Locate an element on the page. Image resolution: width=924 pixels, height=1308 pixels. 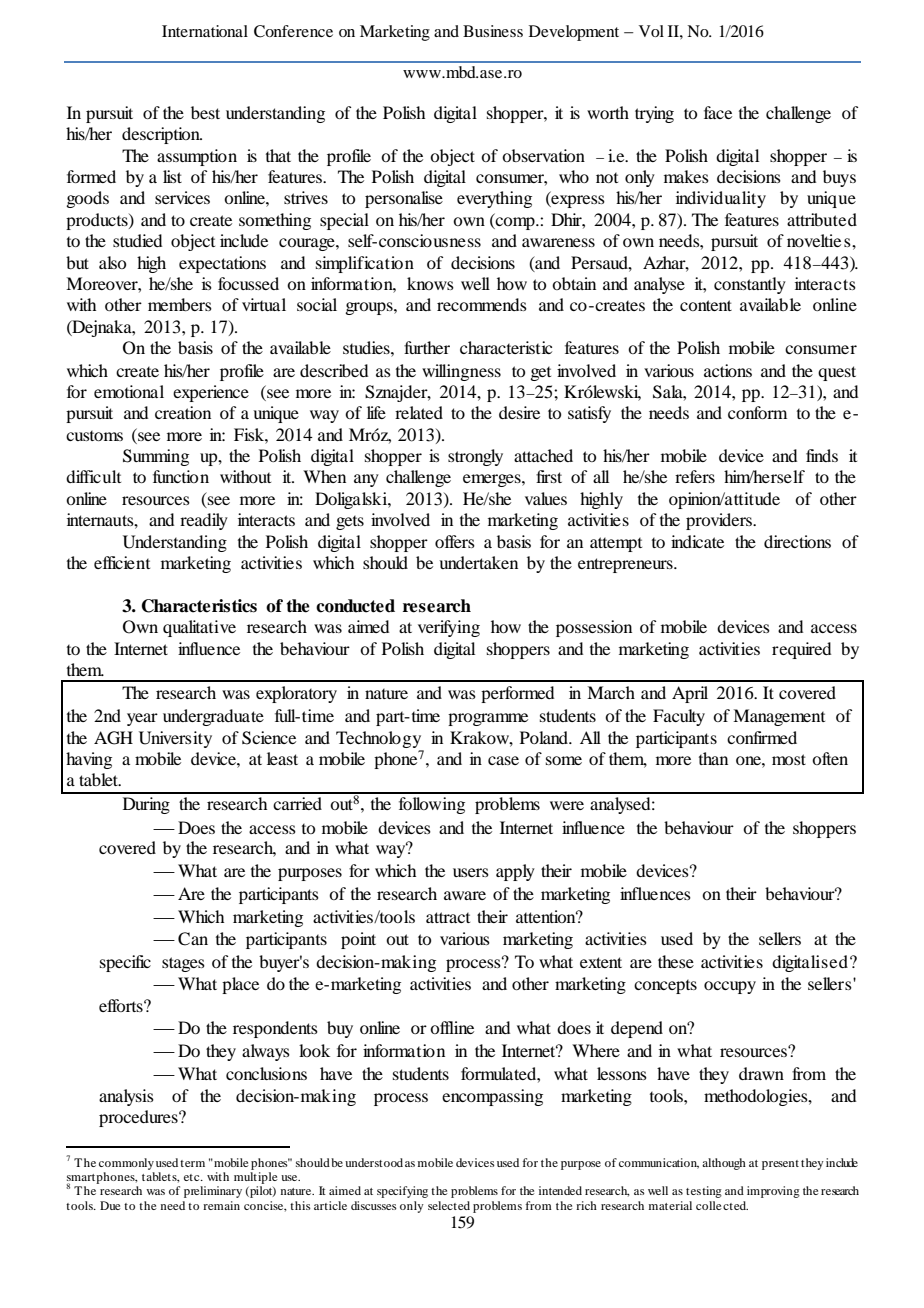
actions is located at coordinates (728, 370).
